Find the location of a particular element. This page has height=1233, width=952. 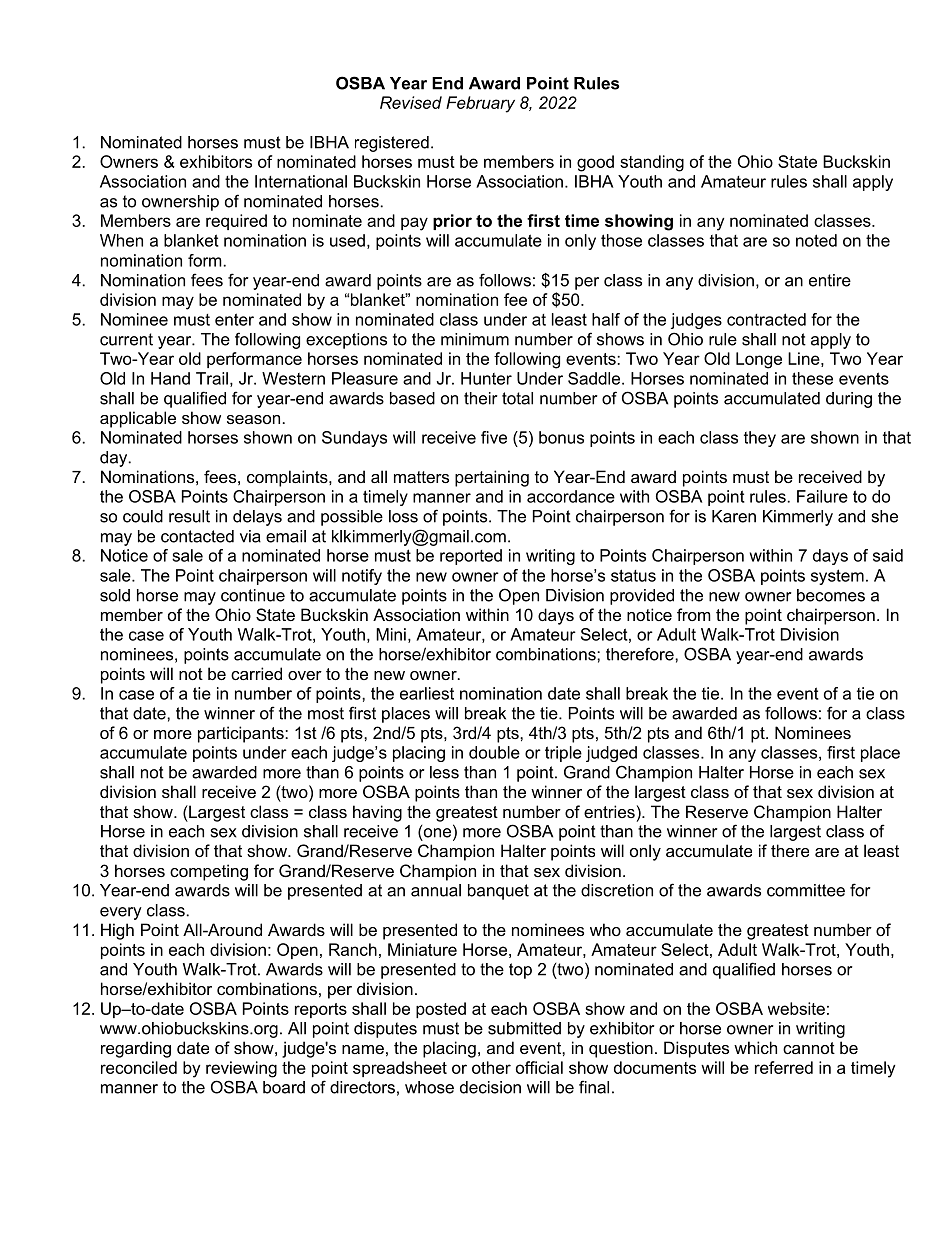

reported is located at coordinates (471, 557).
